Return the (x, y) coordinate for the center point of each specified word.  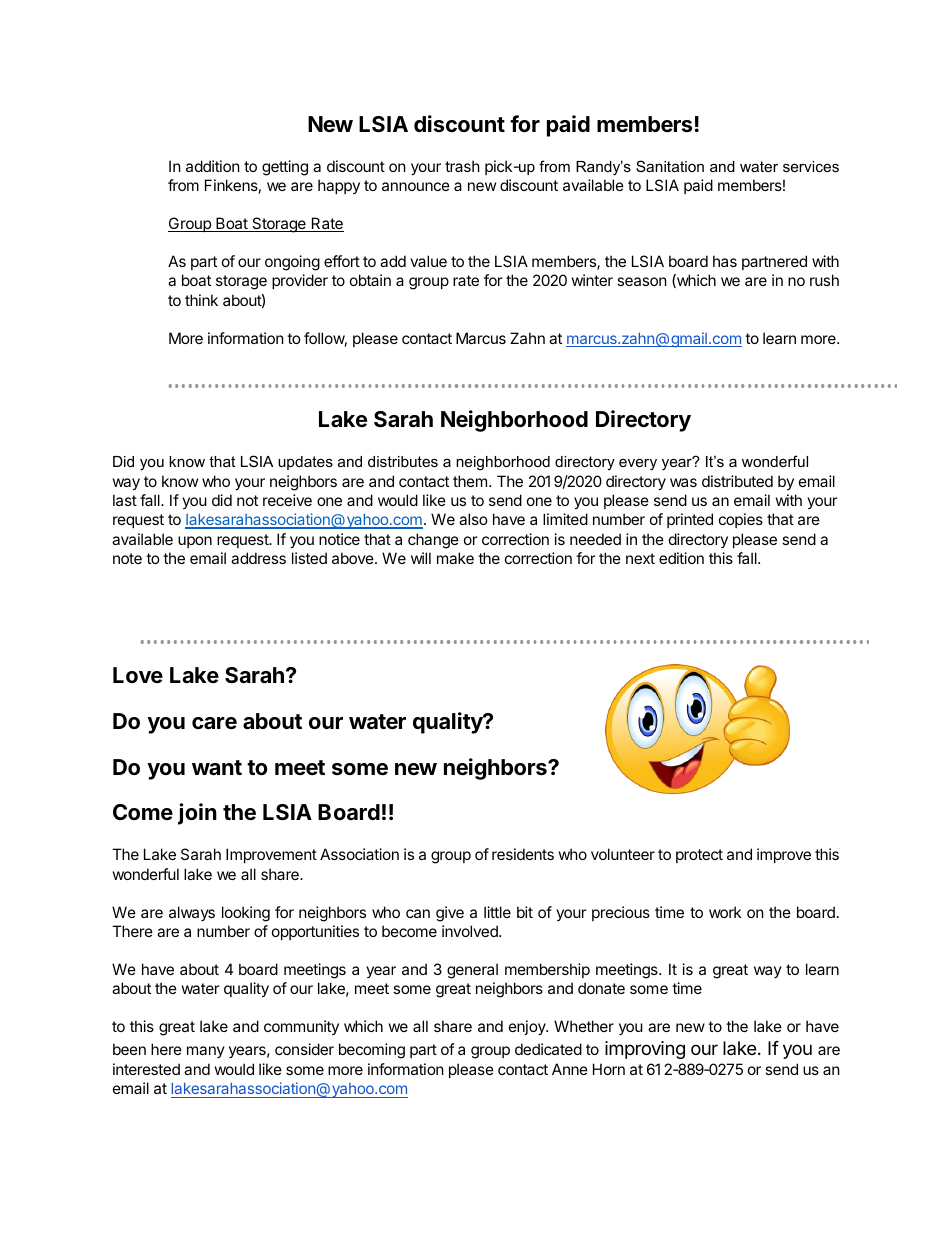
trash (462, 166)
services (811, 166)
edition (681, 558)
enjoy (528, 1027)
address (258, 558)
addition (213, 166)
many (206, 1052)
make (455, 558)
